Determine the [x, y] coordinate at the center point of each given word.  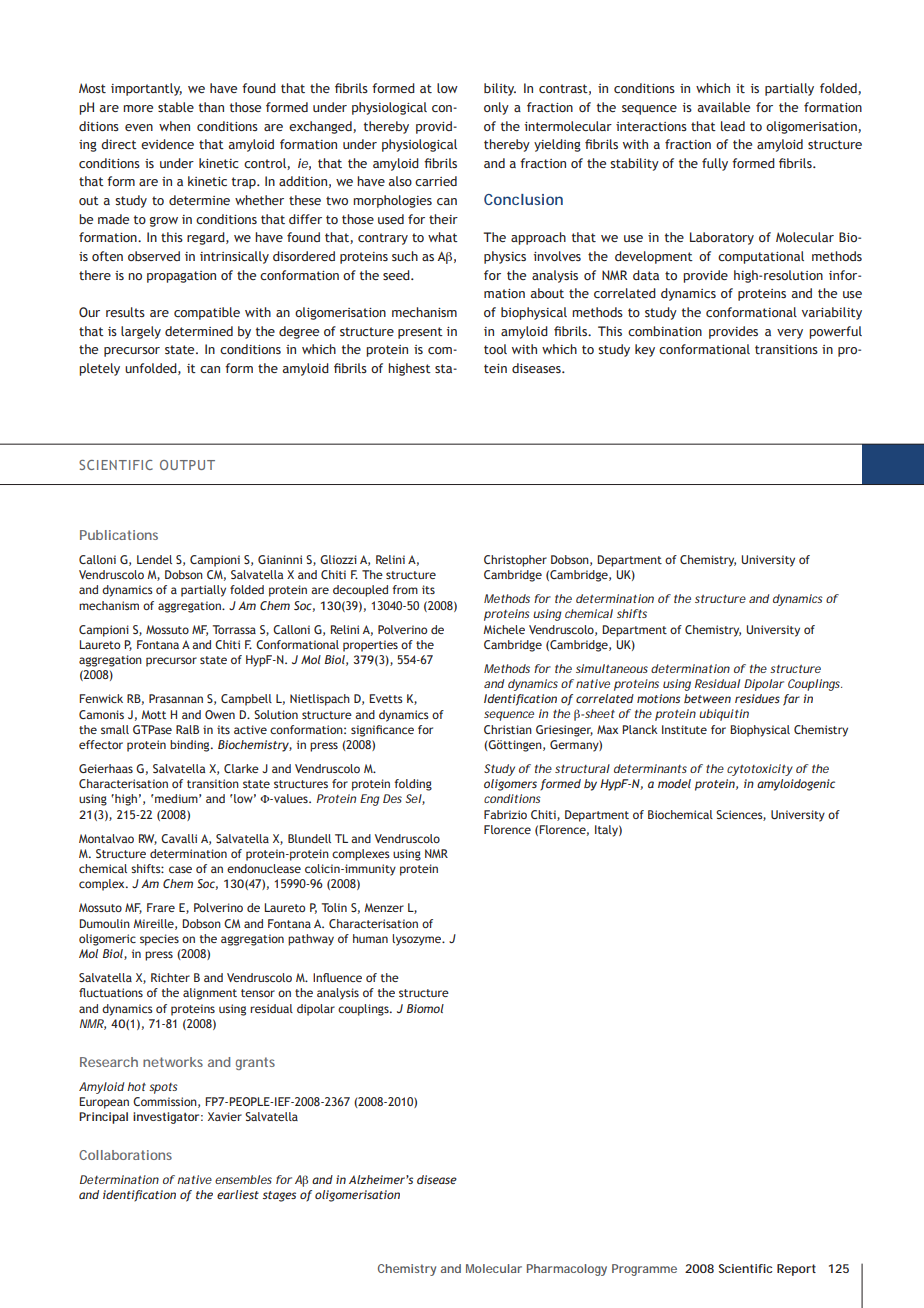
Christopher [515, 561]
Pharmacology [567, 1270]
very [790, 334]
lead [733, 126]
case [180, 869]
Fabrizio [505, 814]
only [496, 108]
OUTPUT [187, 465]
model [674, 783]
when [174, 126]
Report [796, 1270]
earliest [238, 1194]
